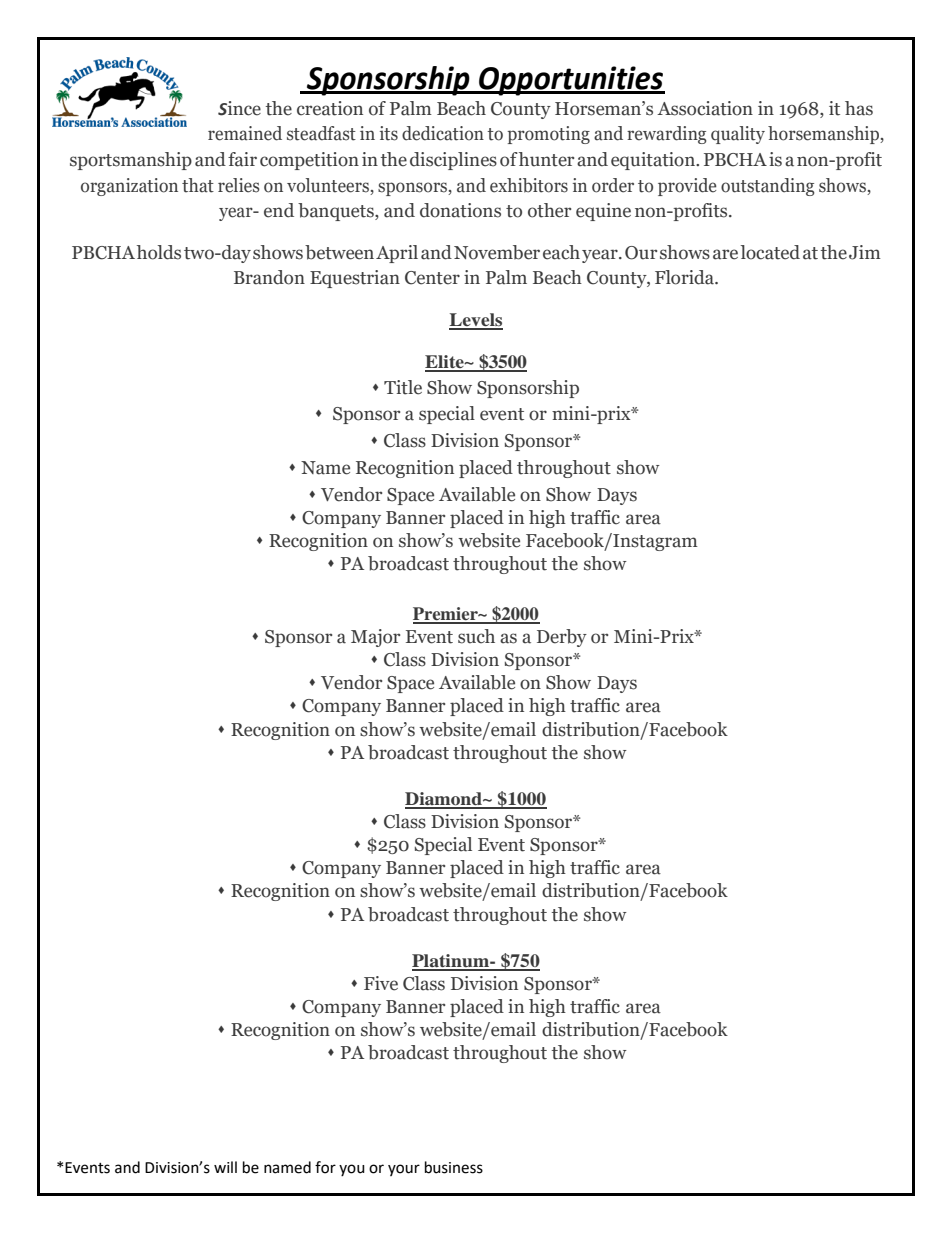  What do you see at coordinates (562, 638) in the screenshot?
I see `Derby` at bounding box center [562, 638].
